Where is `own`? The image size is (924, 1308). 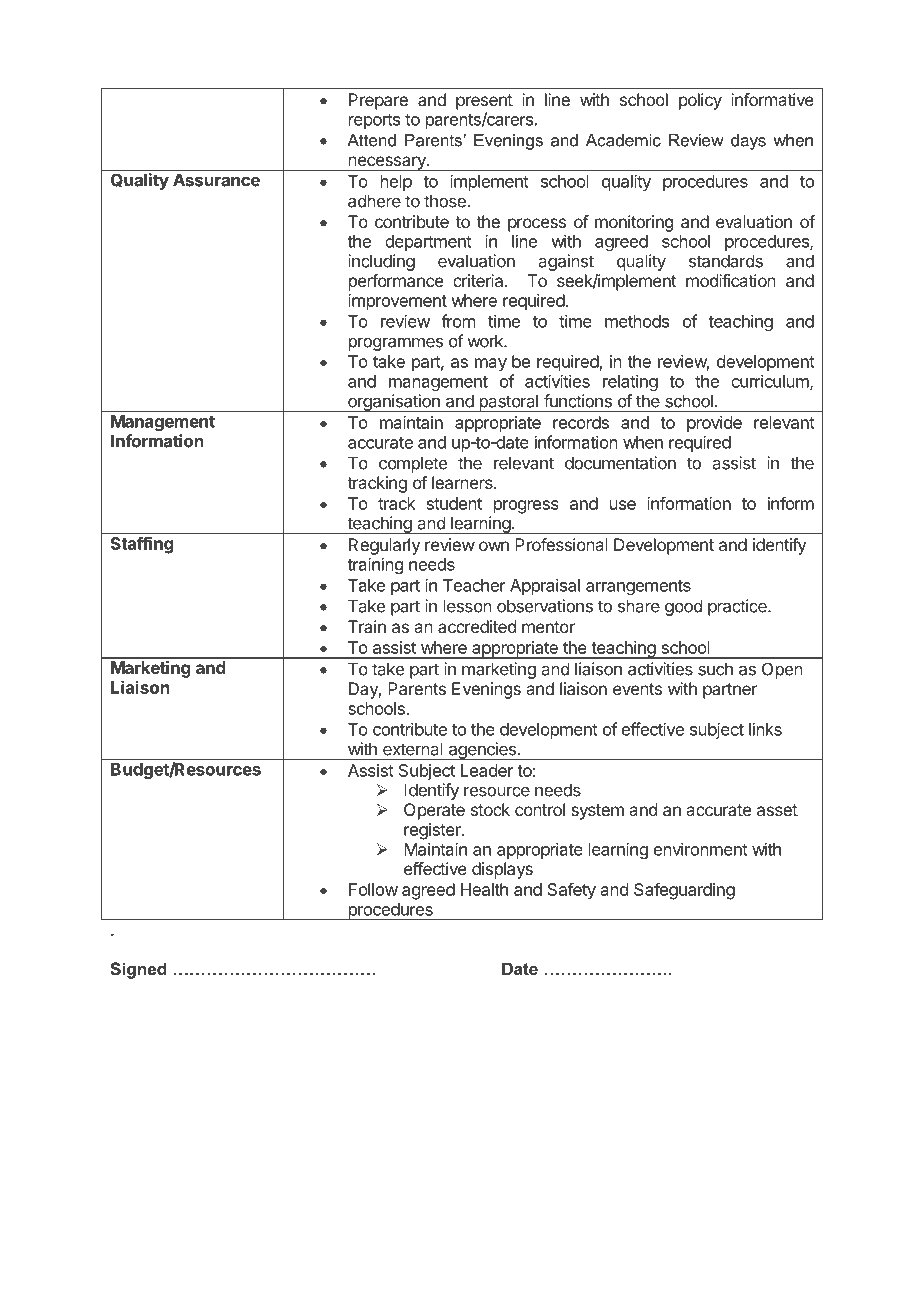
own is located at coordinates (494, 546).
